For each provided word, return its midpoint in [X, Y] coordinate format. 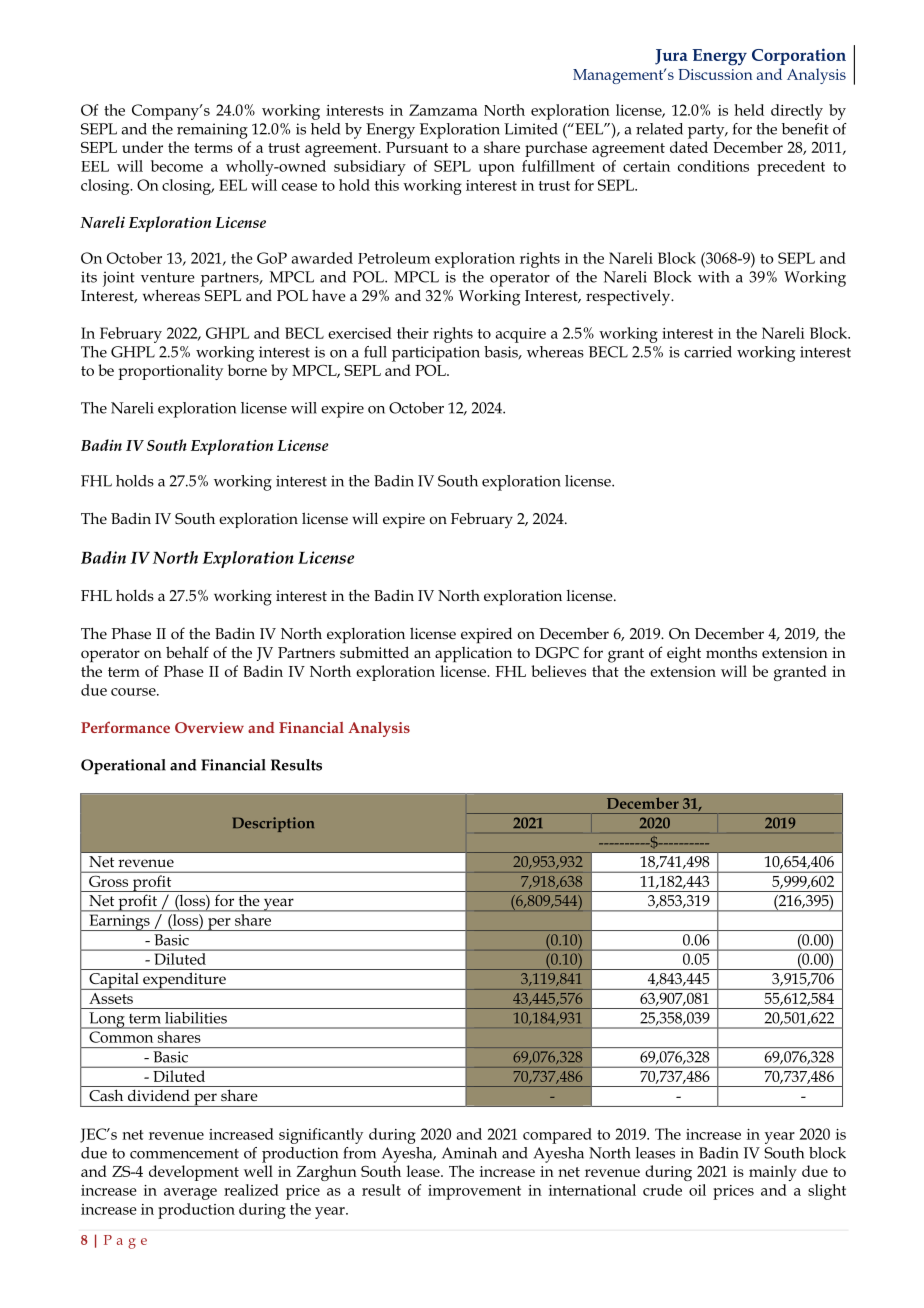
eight [684, 654]
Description [273, 824]
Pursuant [417, 147]
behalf [187, 652]
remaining [212, 131]
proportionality [170, 372]
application [473, 655]
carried [708, 352]
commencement [184, 1153]
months [731, 652]
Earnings [119, 923]
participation [436, 354]
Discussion [715, 74]
